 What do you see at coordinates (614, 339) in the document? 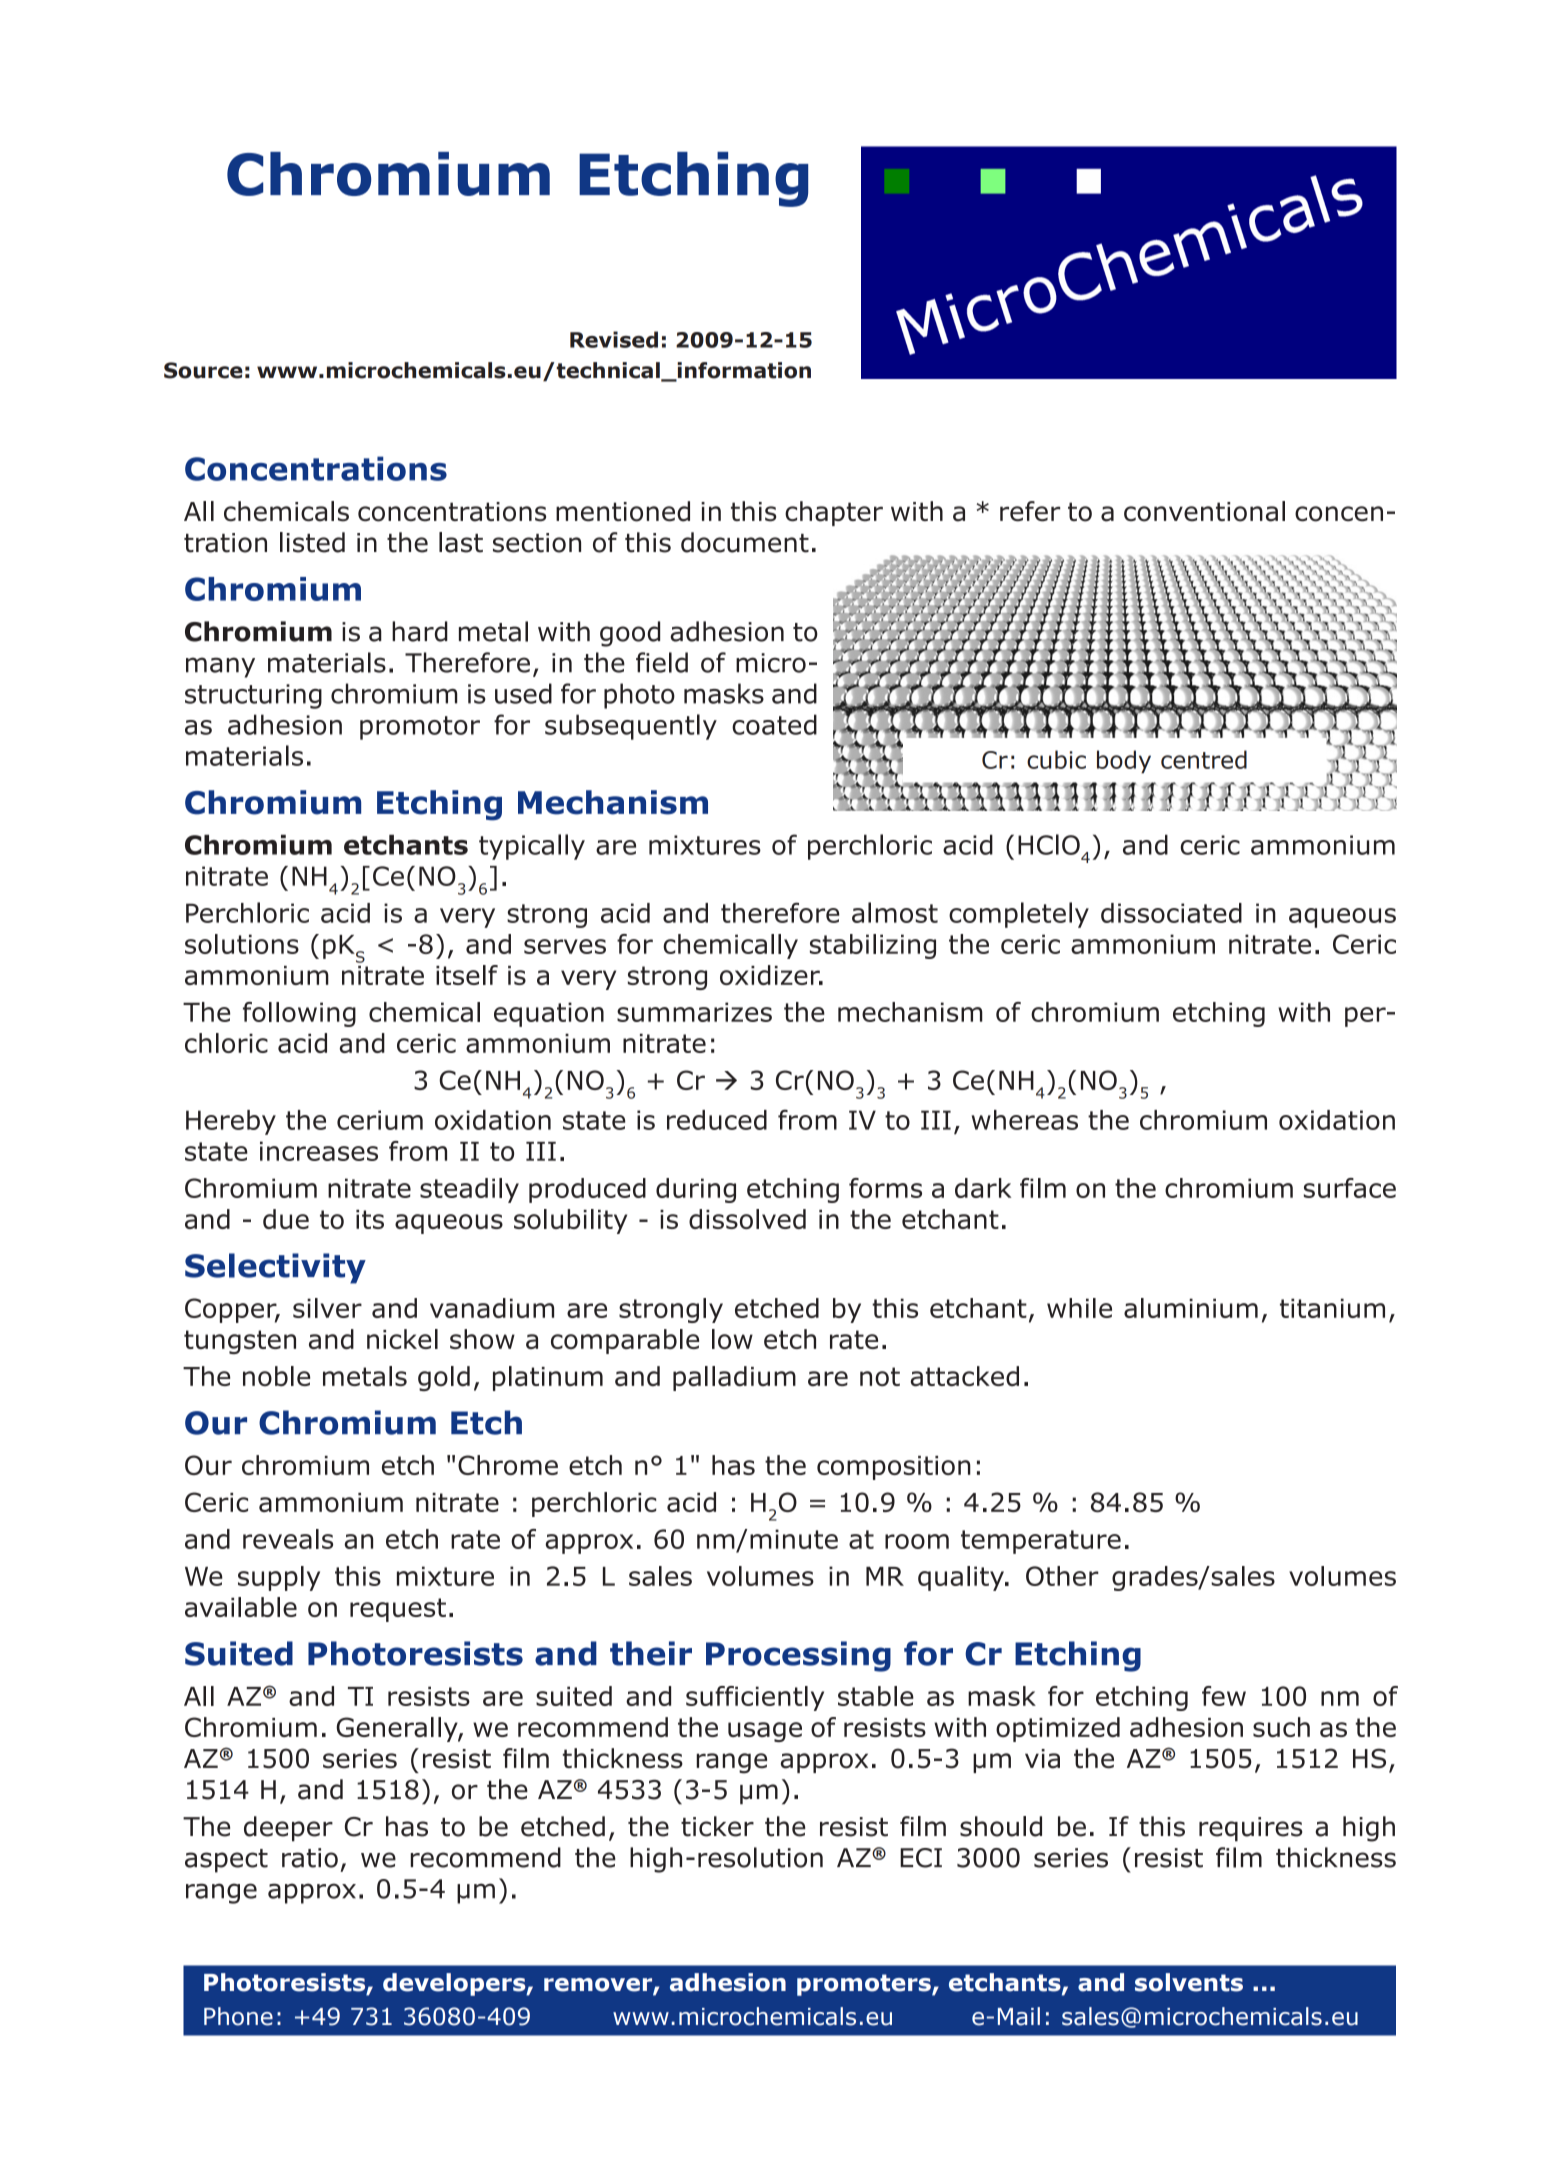
I see `Revised` at bounding box center [614, 339].
